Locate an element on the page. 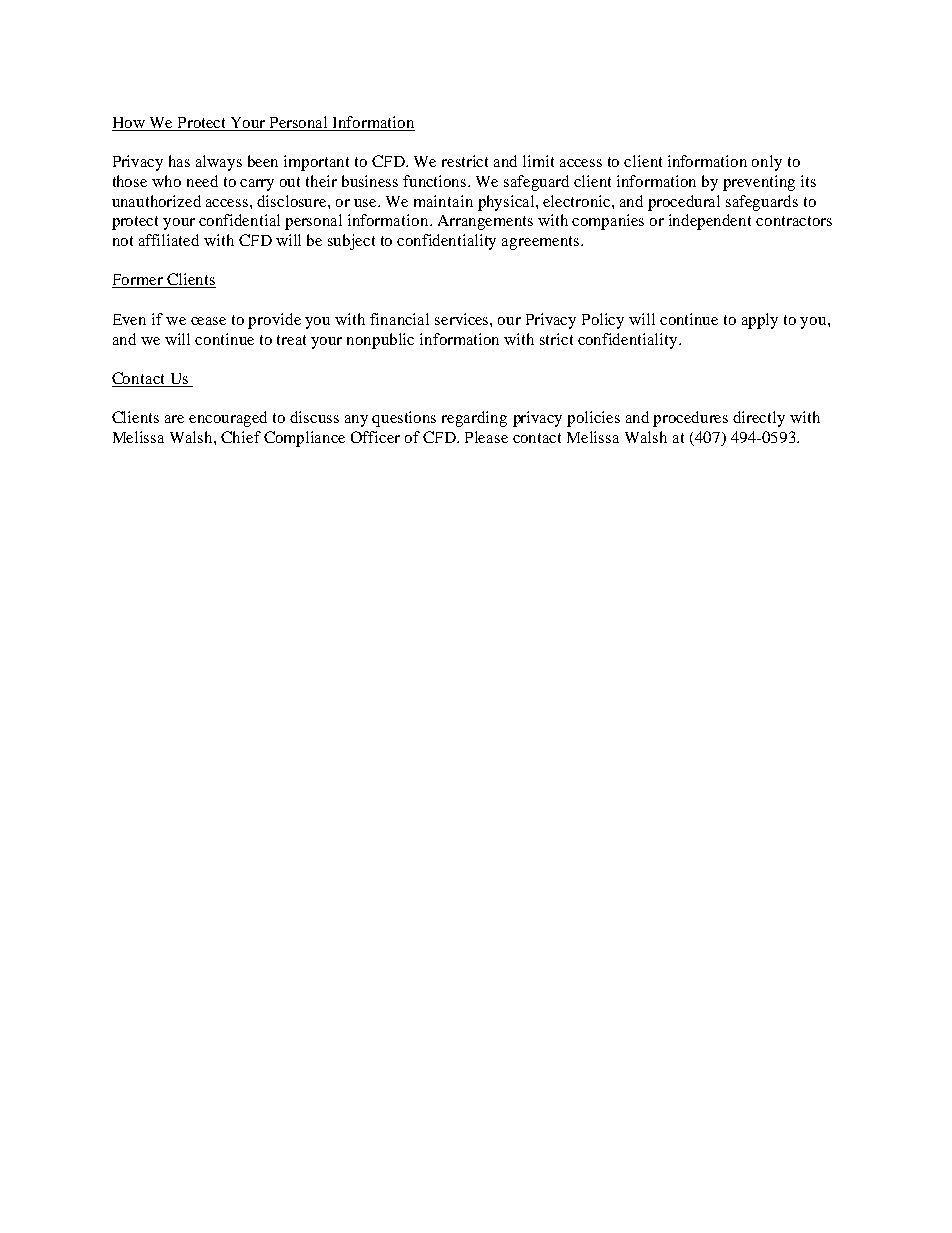 This page has width=952, height=1233. only is located at coordinates (767, 163).
